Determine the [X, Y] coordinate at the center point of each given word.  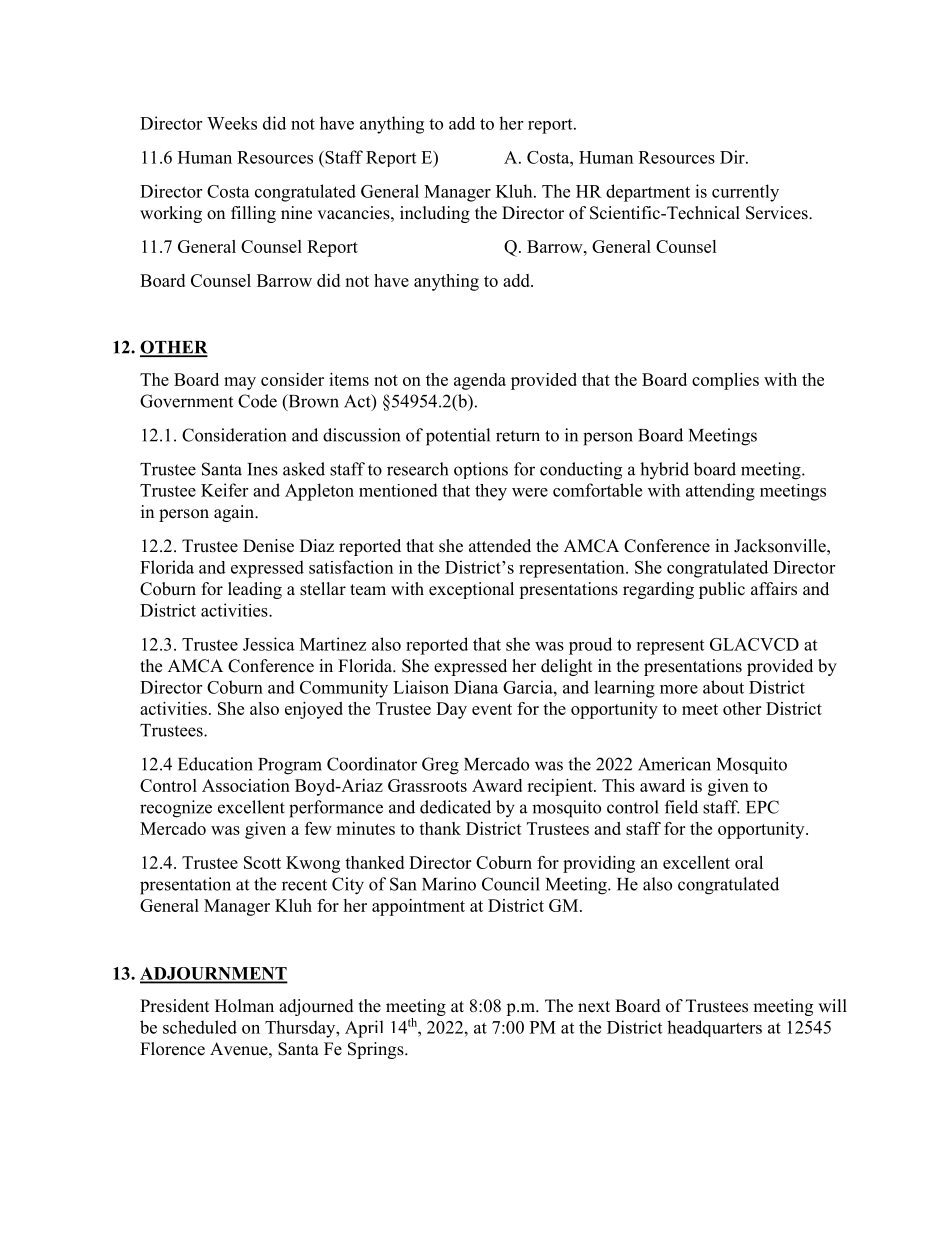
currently [745, 193]
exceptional [471, 590]
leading [255, 590]
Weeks [232, 123]
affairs [774, 589]
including [435, 214]
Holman [244, 1006]
